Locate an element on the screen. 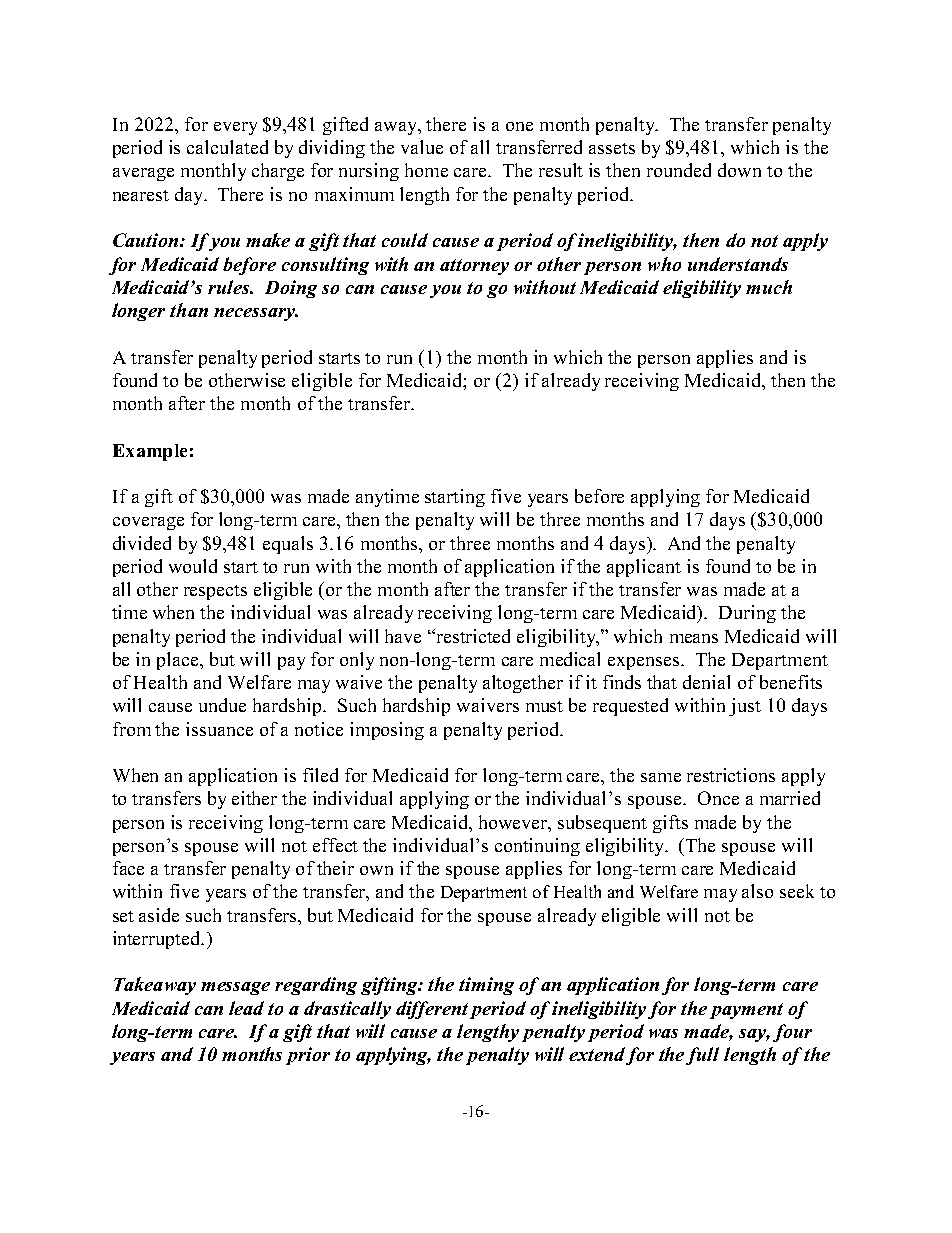 Image resolution: width=952 pixels, height=1233 pixels. value is located at coordinates (422, 147).
